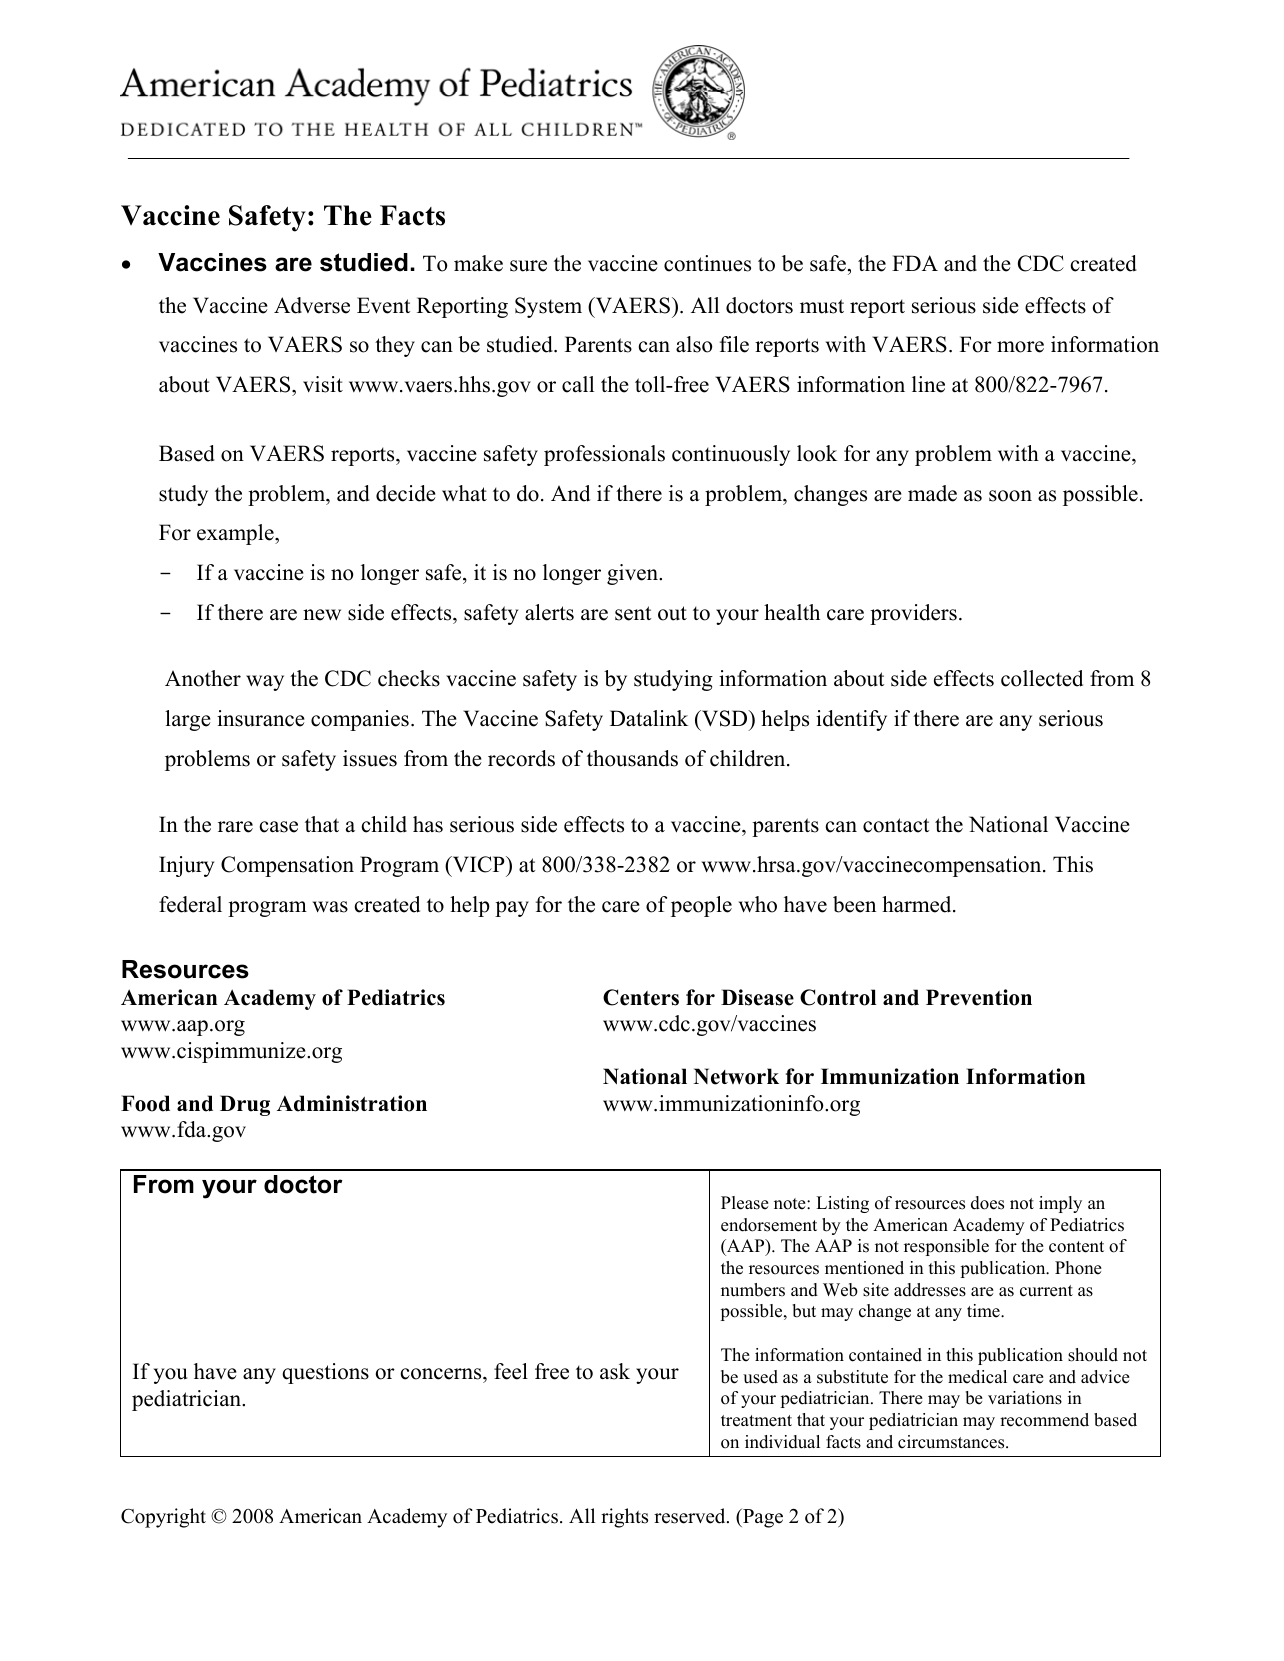  Describe the element at coordinates (745, 1203) in the page. I see `Please` at that location.
